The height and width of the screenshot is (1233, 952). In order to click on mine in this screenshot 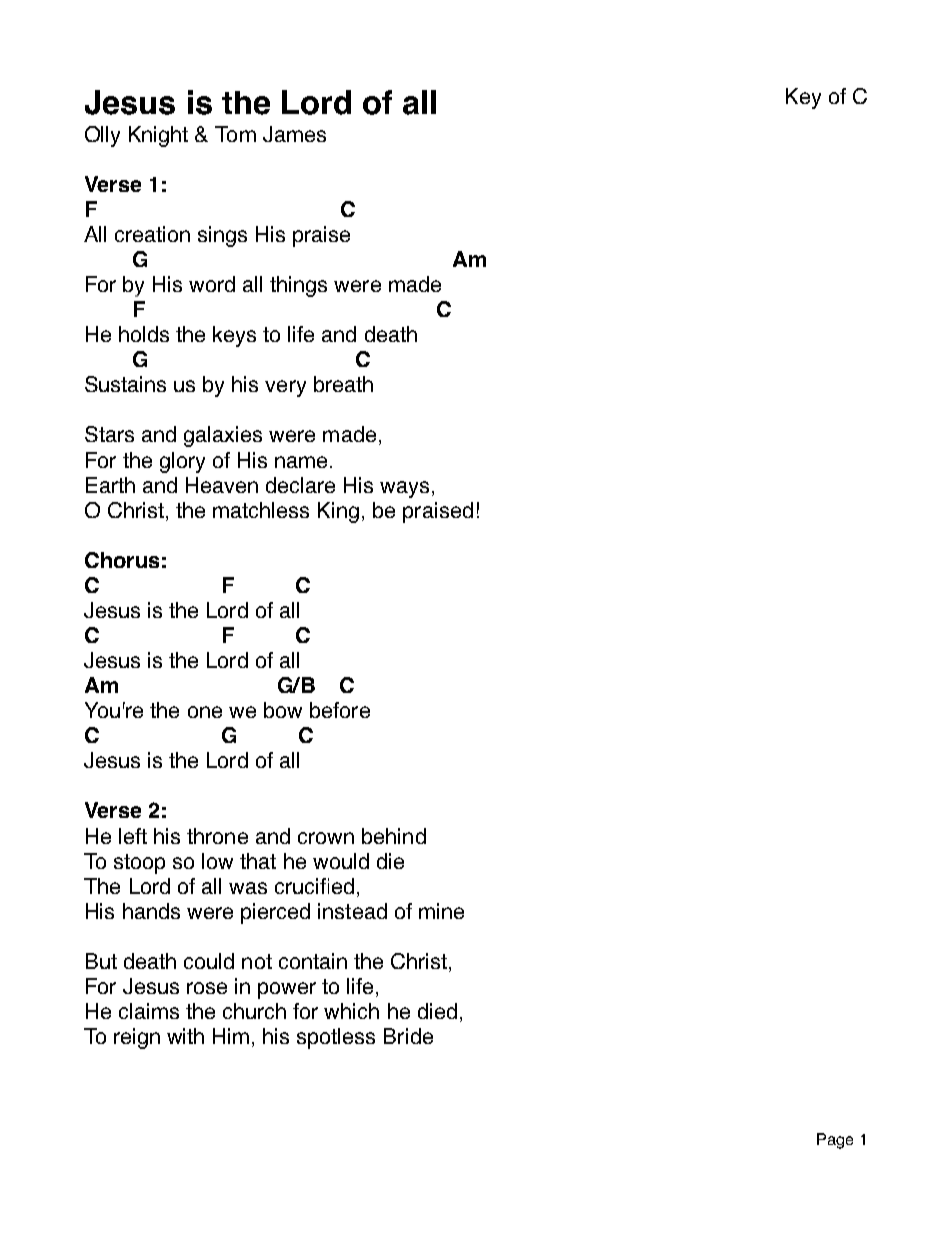, I will do `click(441, 911)`.
